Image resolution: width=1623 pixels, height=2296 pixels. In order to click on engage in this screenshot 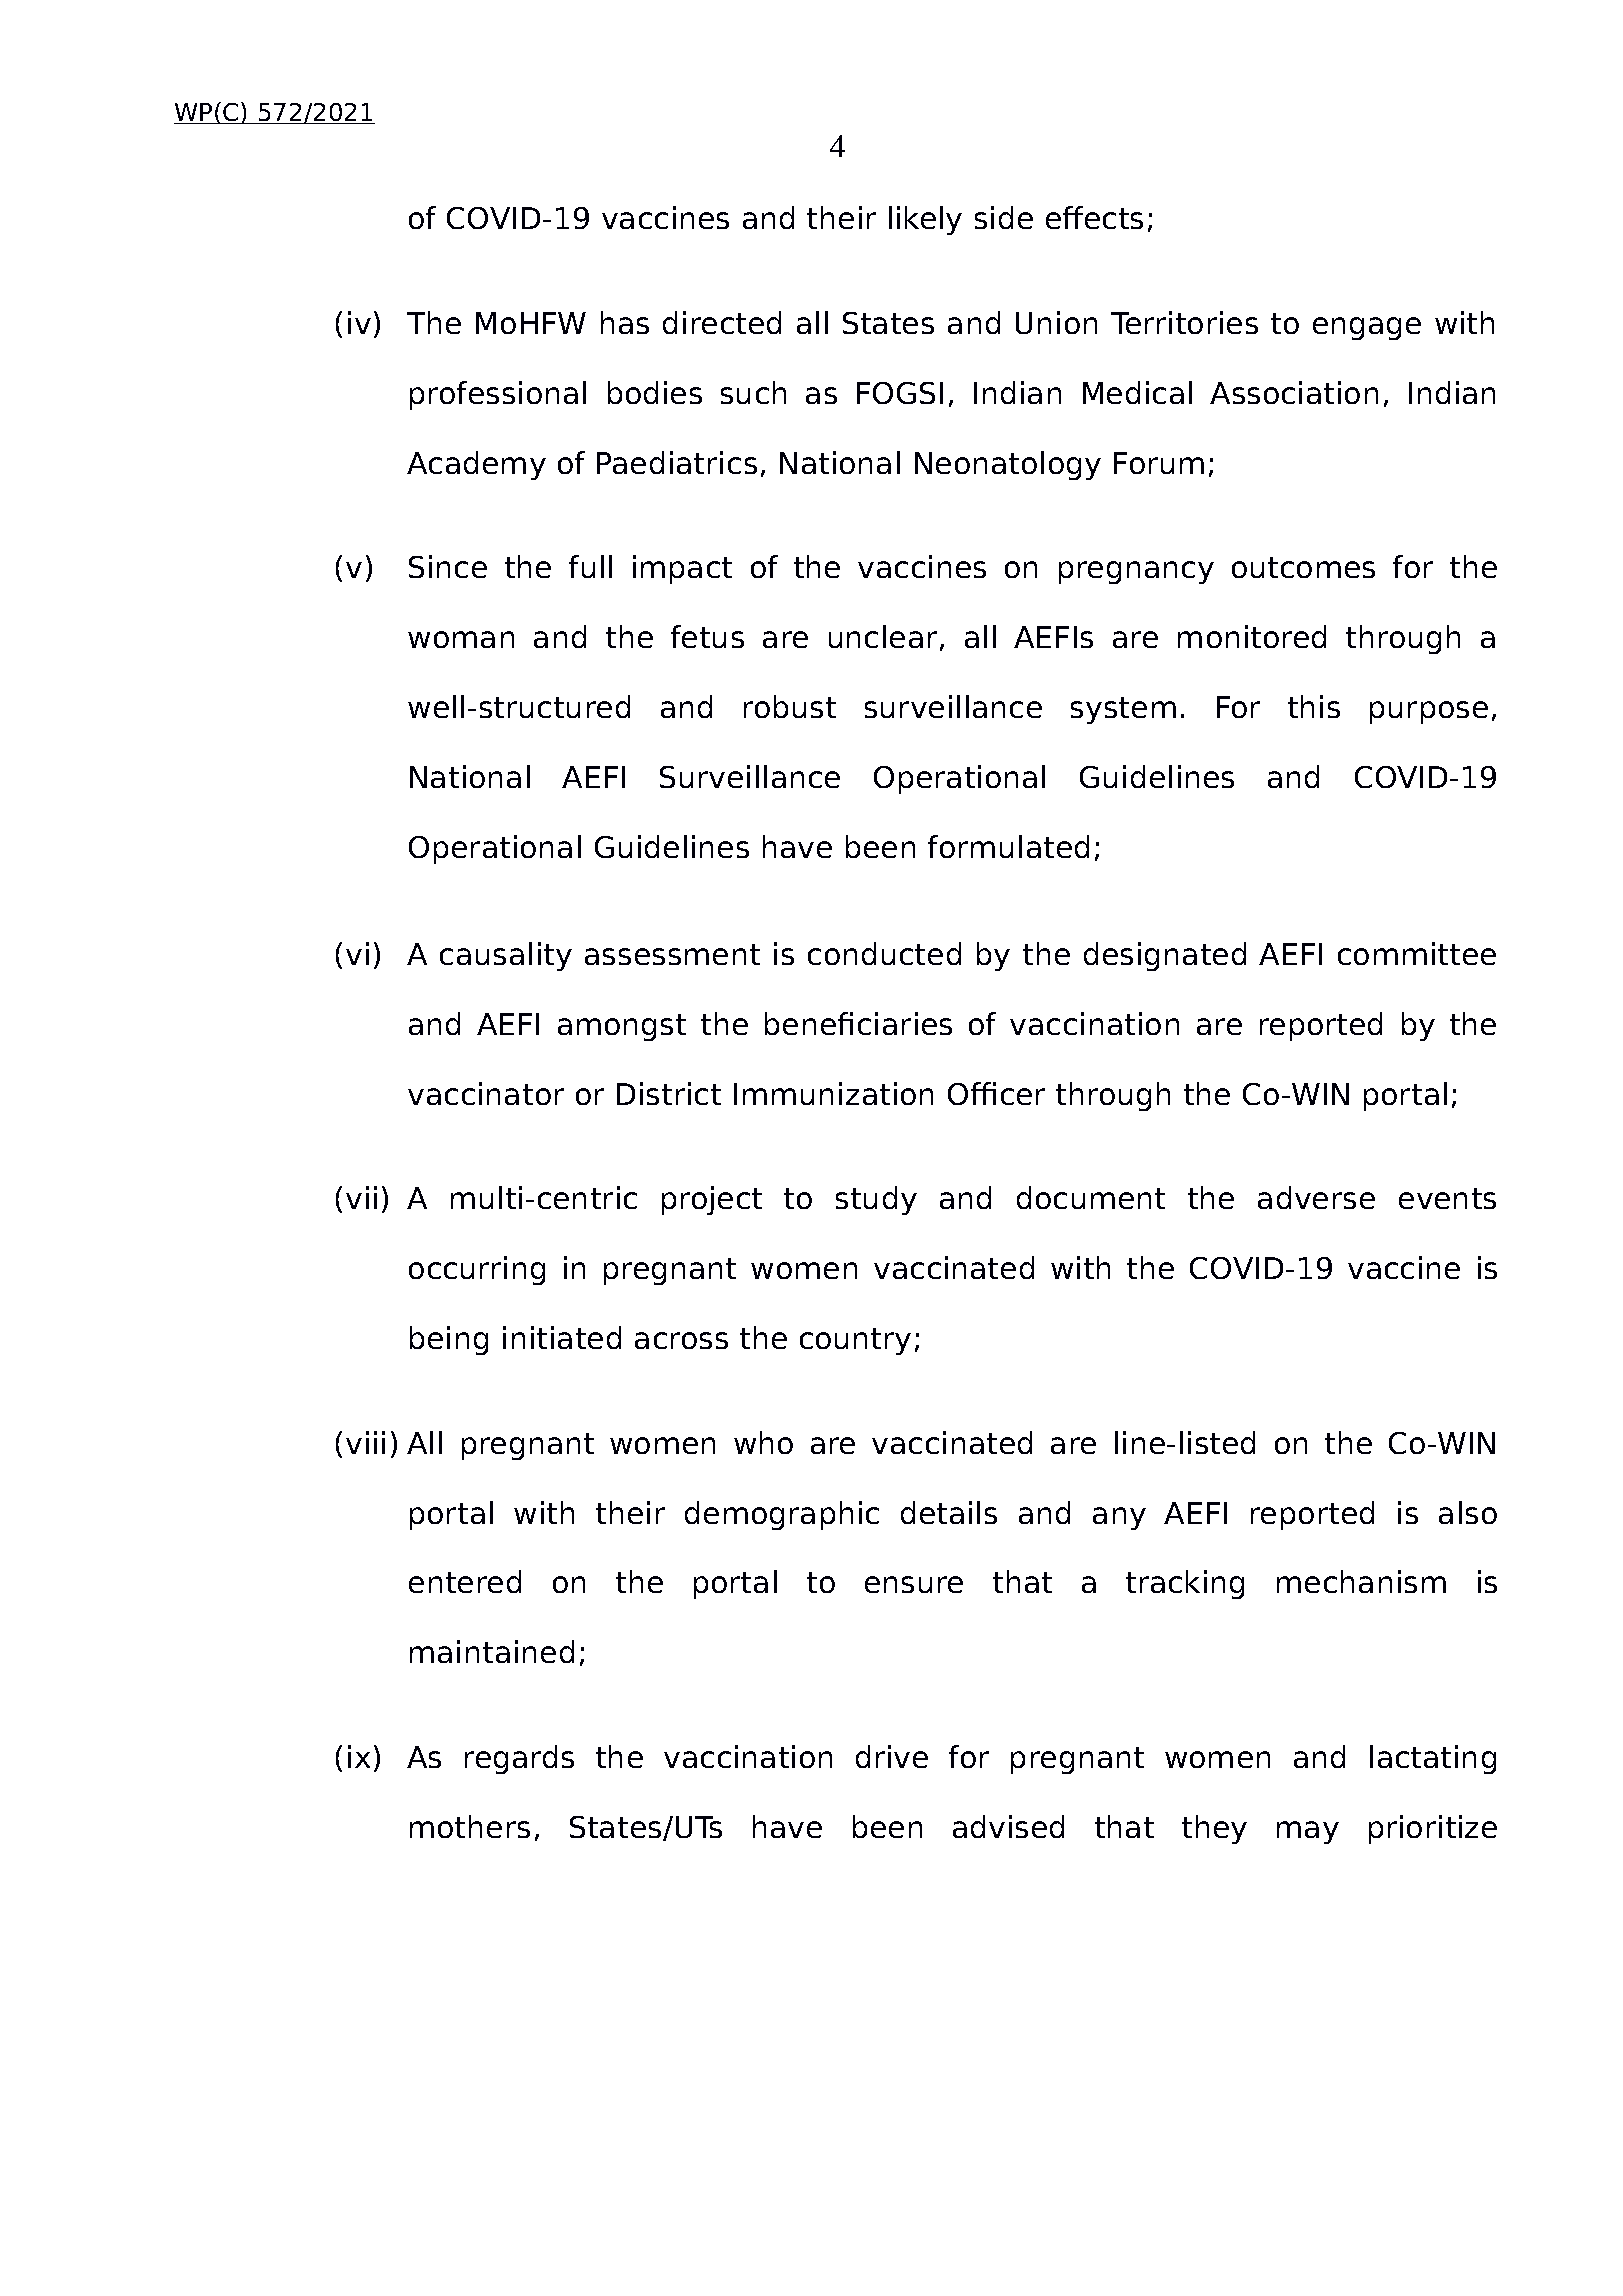, I will do `click(1367, 328)`.
